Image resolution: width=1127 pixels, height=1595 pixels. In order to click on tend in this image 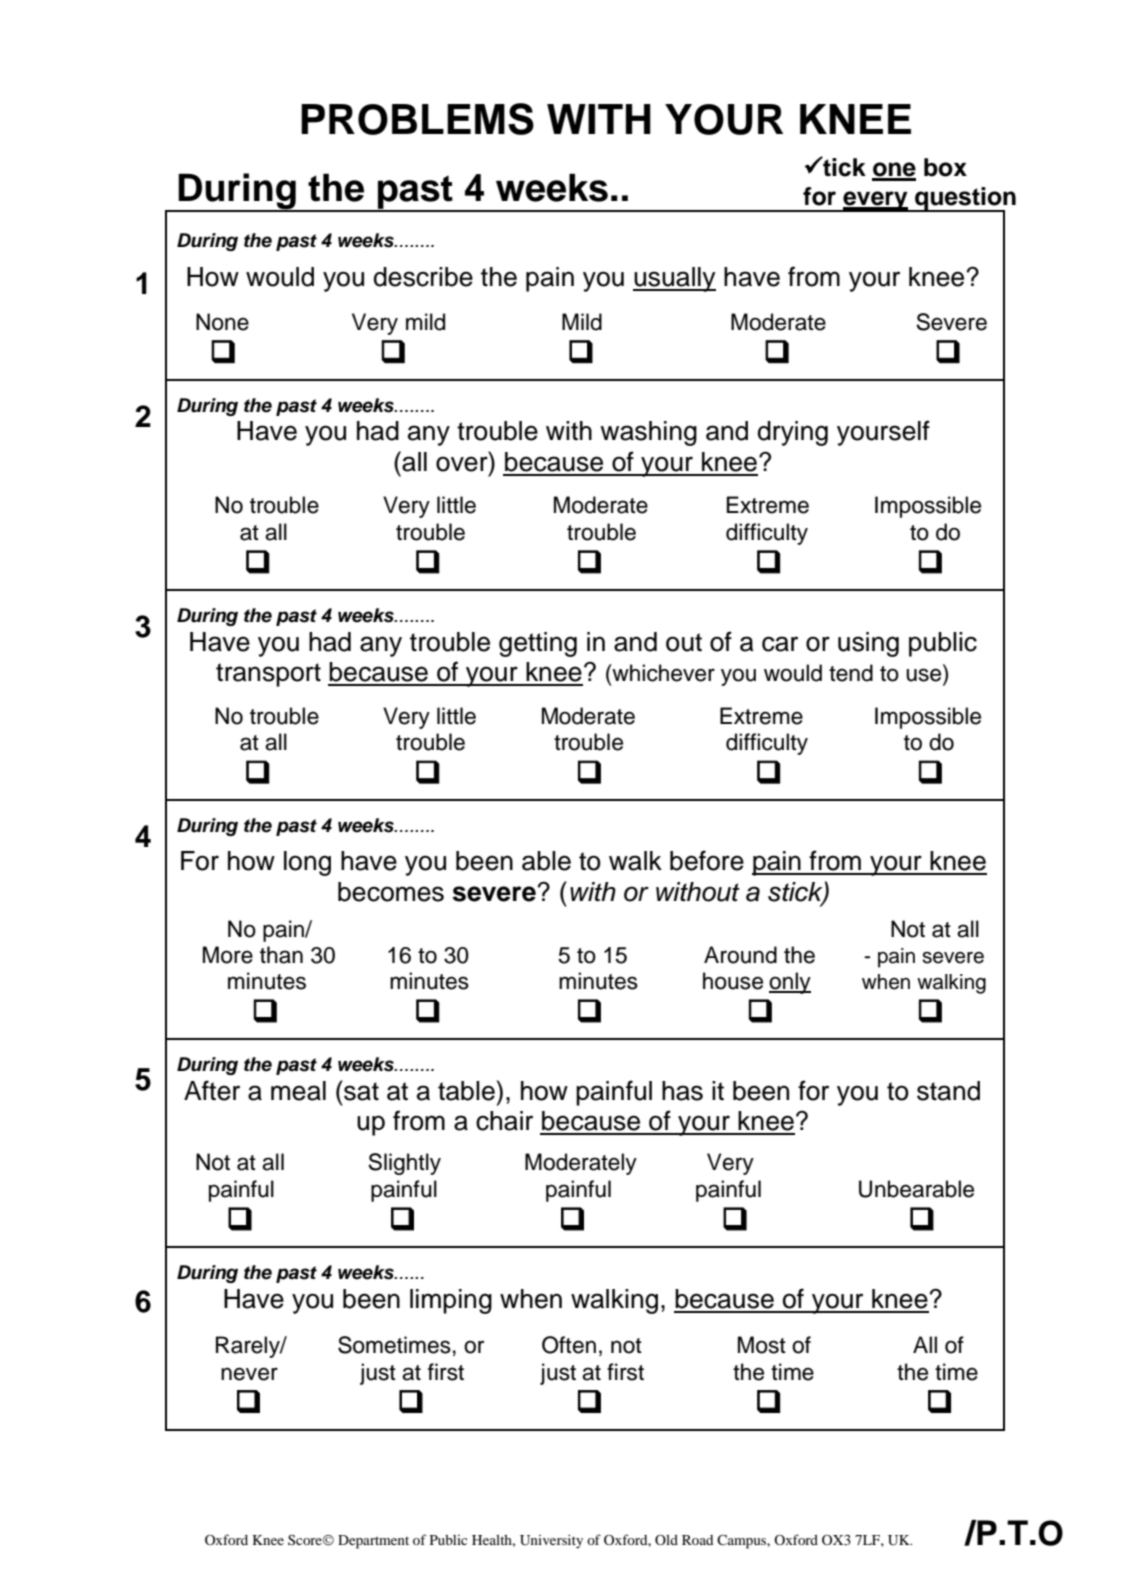, I will do `click(851, 673)`.
